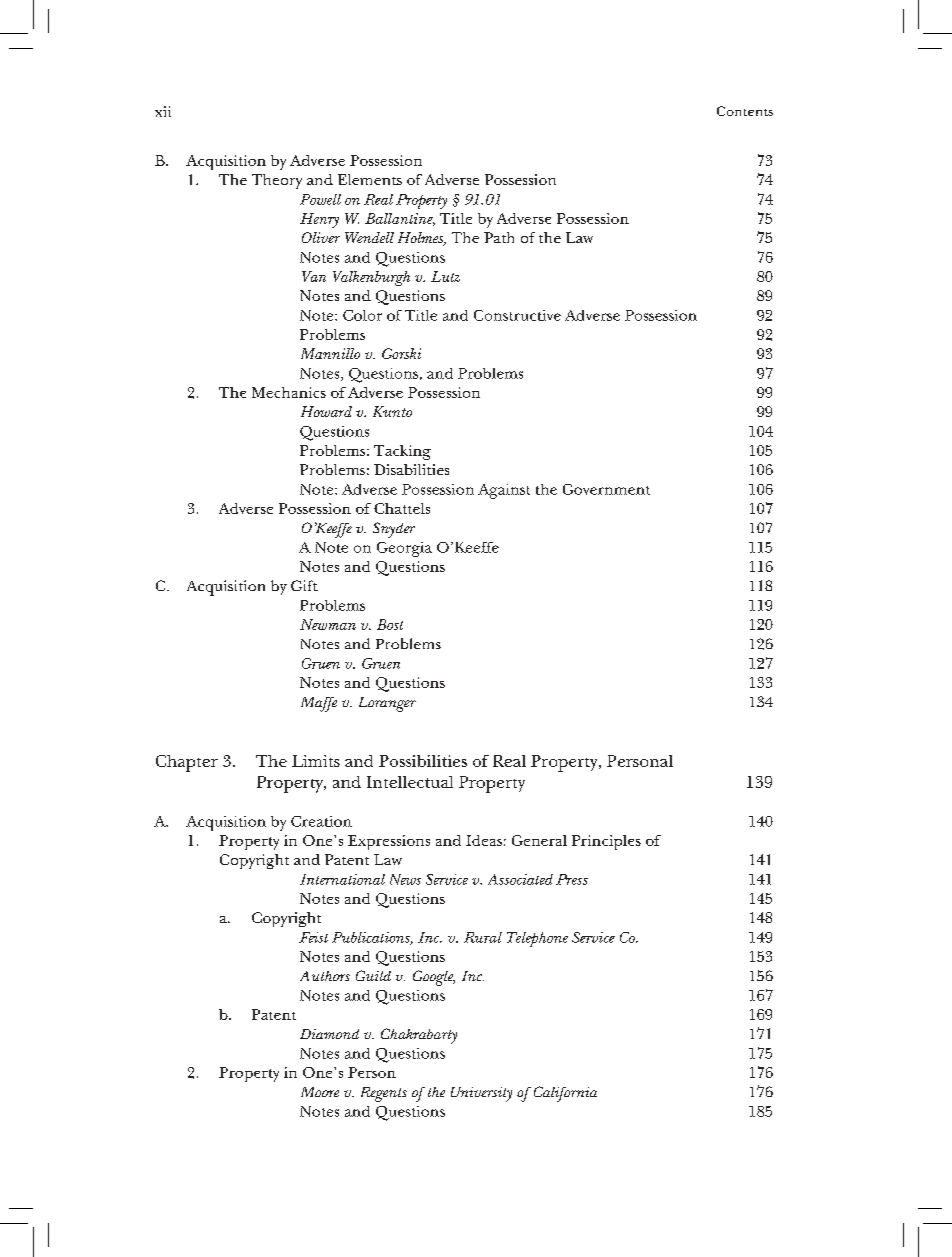  Describe the element at coordinates (423, 761) in the document. I see `Possibilities` at that location.
